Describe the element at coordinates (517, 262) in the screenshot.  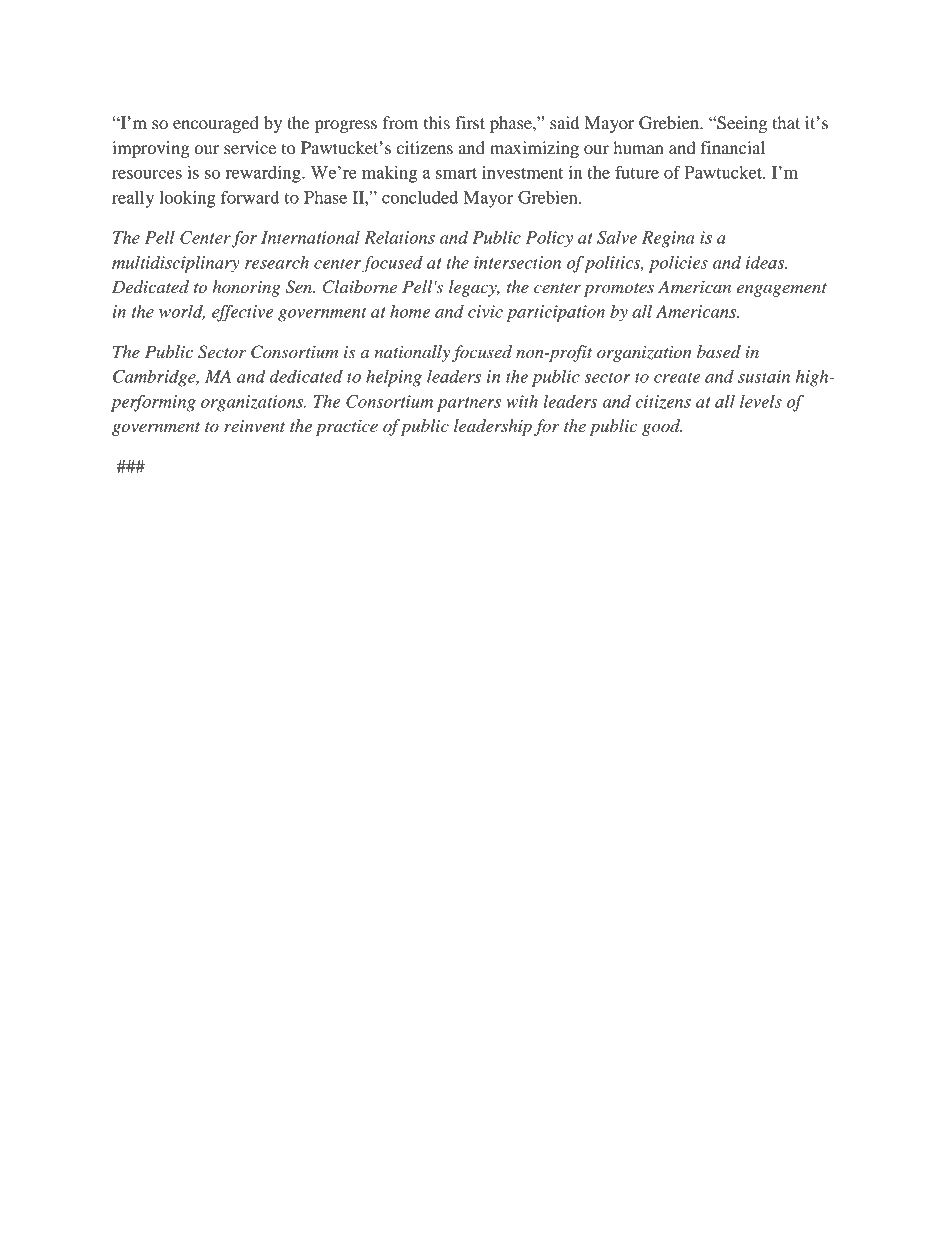
I see `intersection` at that location.
